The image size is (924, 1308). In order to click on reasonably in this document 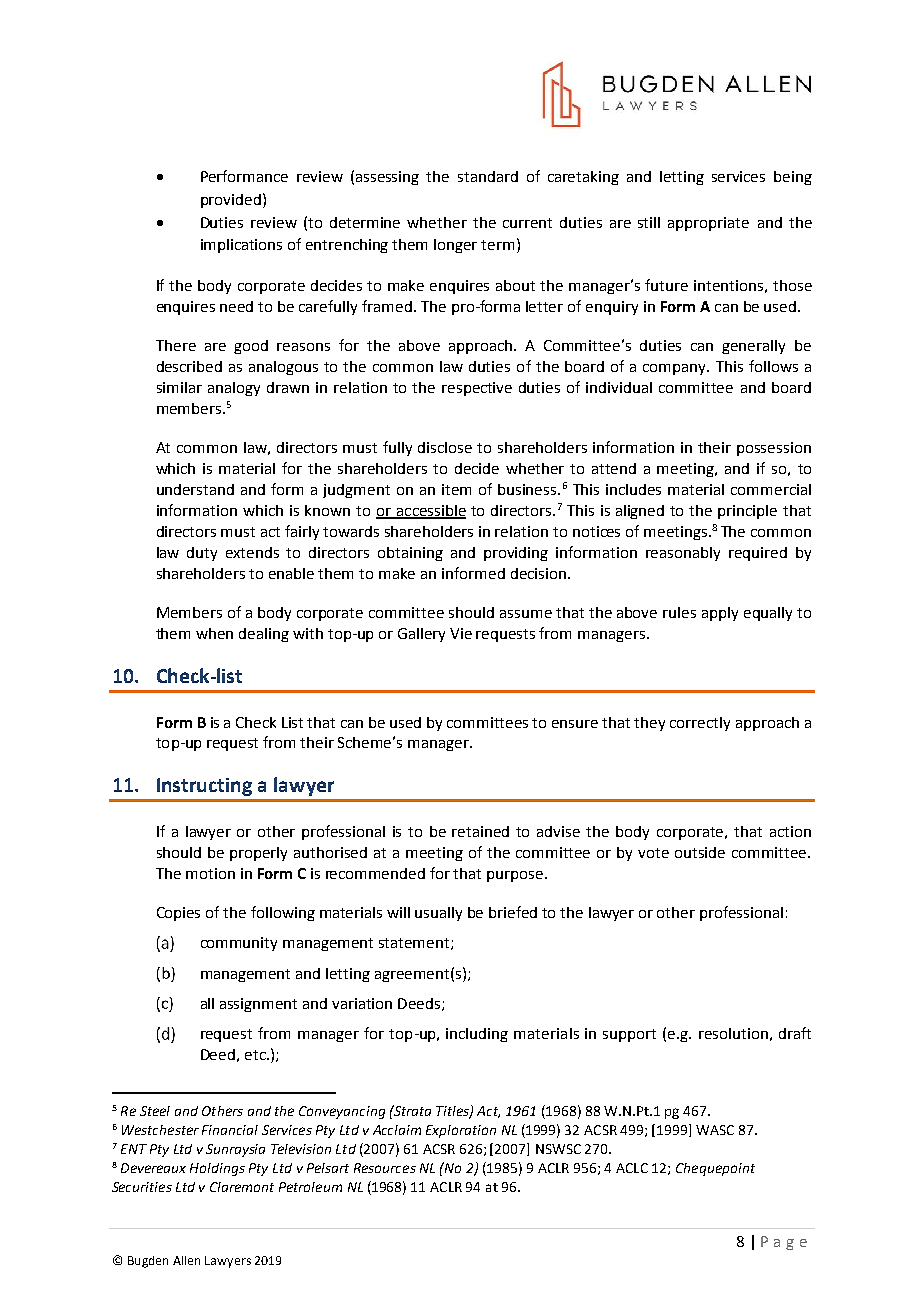, I will do `click(683, 554)`.
